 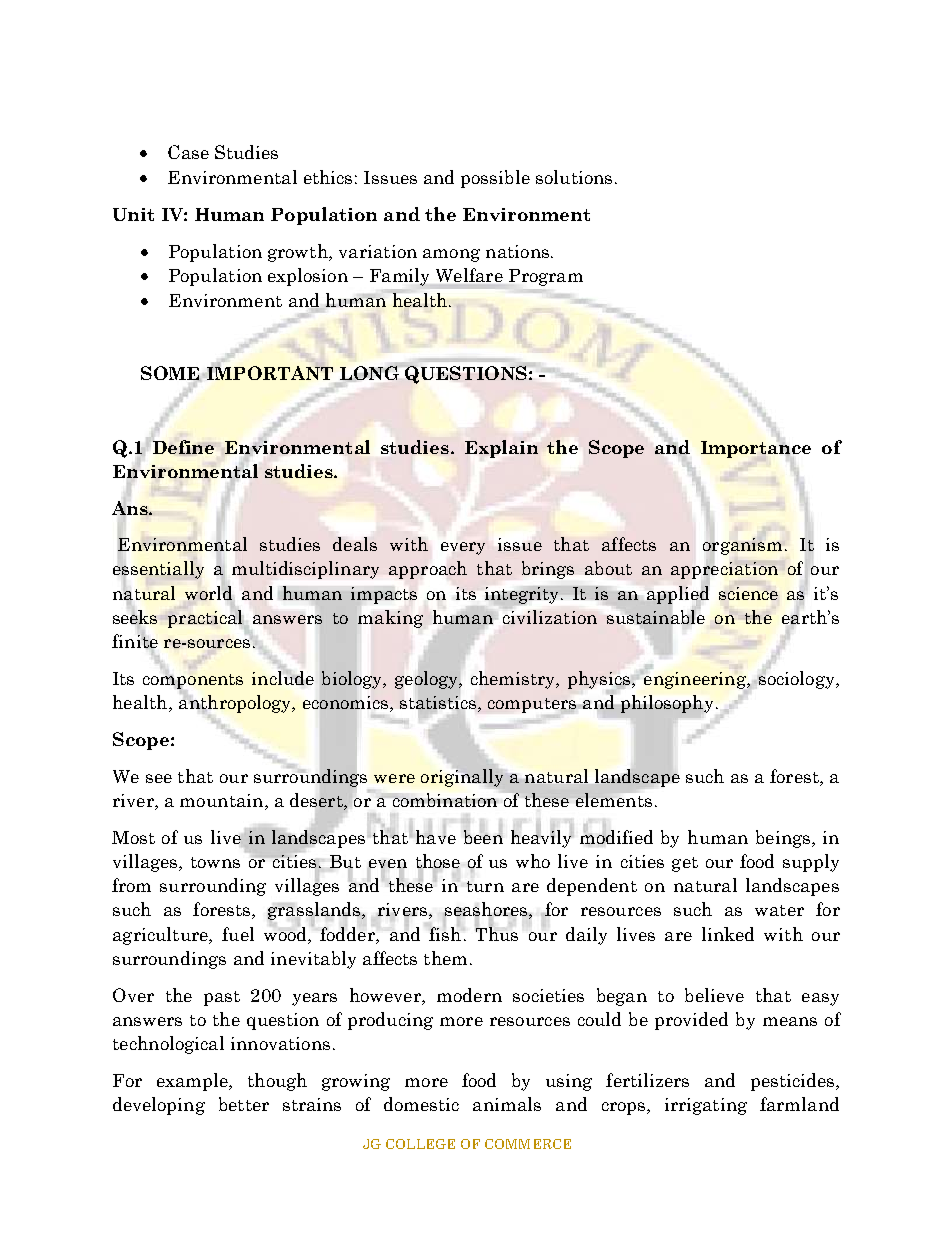 I want to click on chemistry, so click(x=514, y=680).
